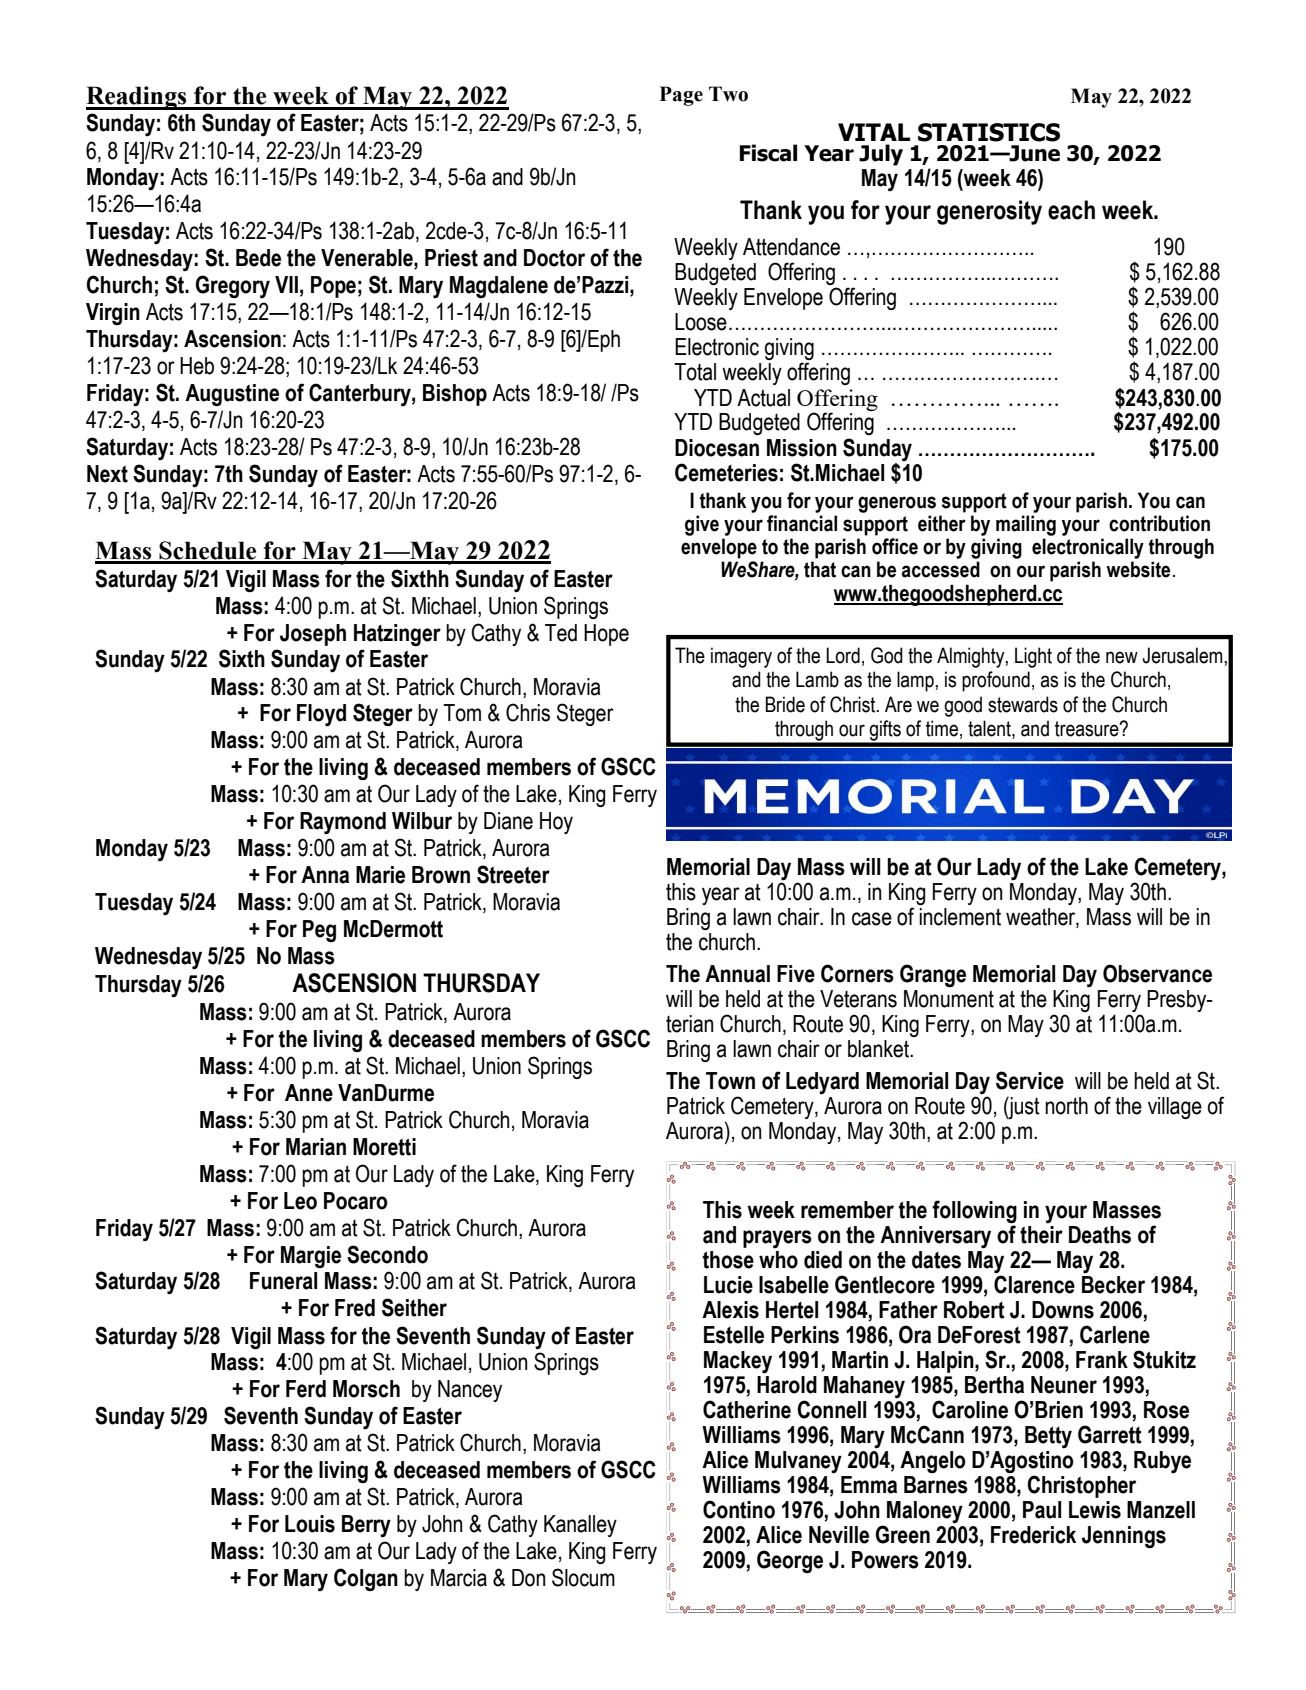  I want to click on inclement, so click(960, 917).
